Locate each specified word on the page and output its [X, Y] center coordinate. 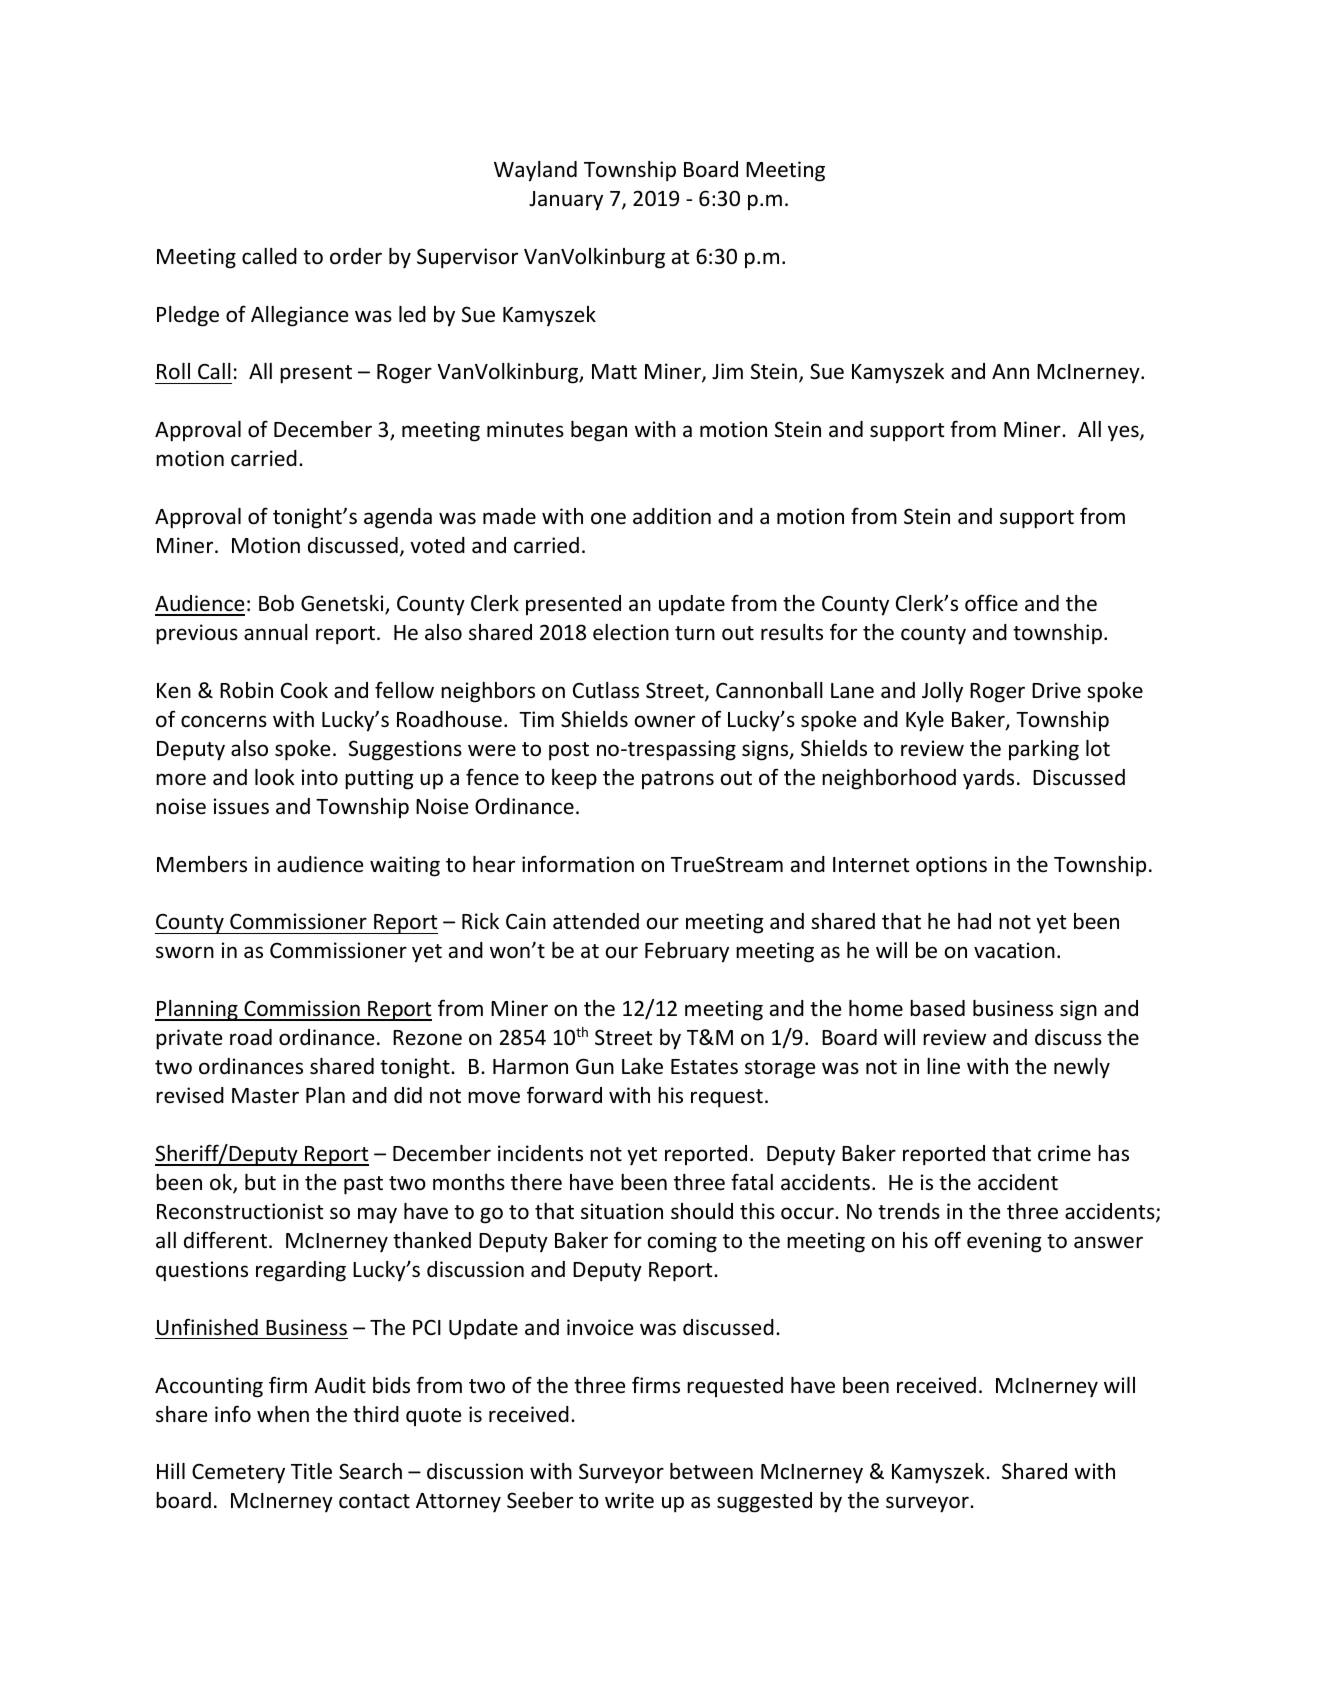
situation [622, 1211]
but [260, 1182]
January [566, 201]
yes [1124, 433]
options [951, 866]
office [991, 603]
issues [241, 806]
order [356, 256]
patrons [678, 780]
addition [672, 516]
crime [1064, 1153]
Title [311, 1471]
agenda [398, 518]
